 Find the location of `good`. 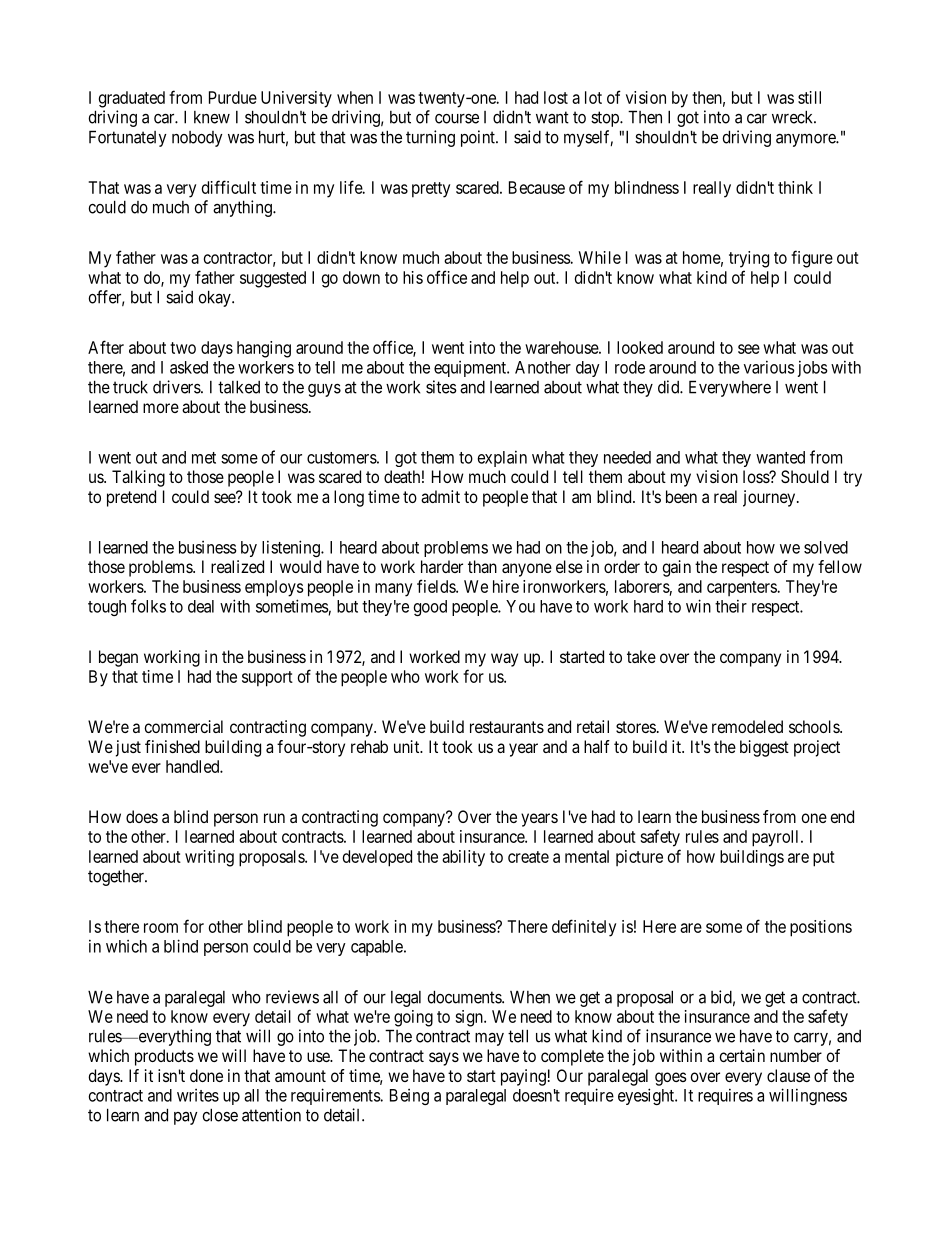

good is located at coordinates (430, 608).
